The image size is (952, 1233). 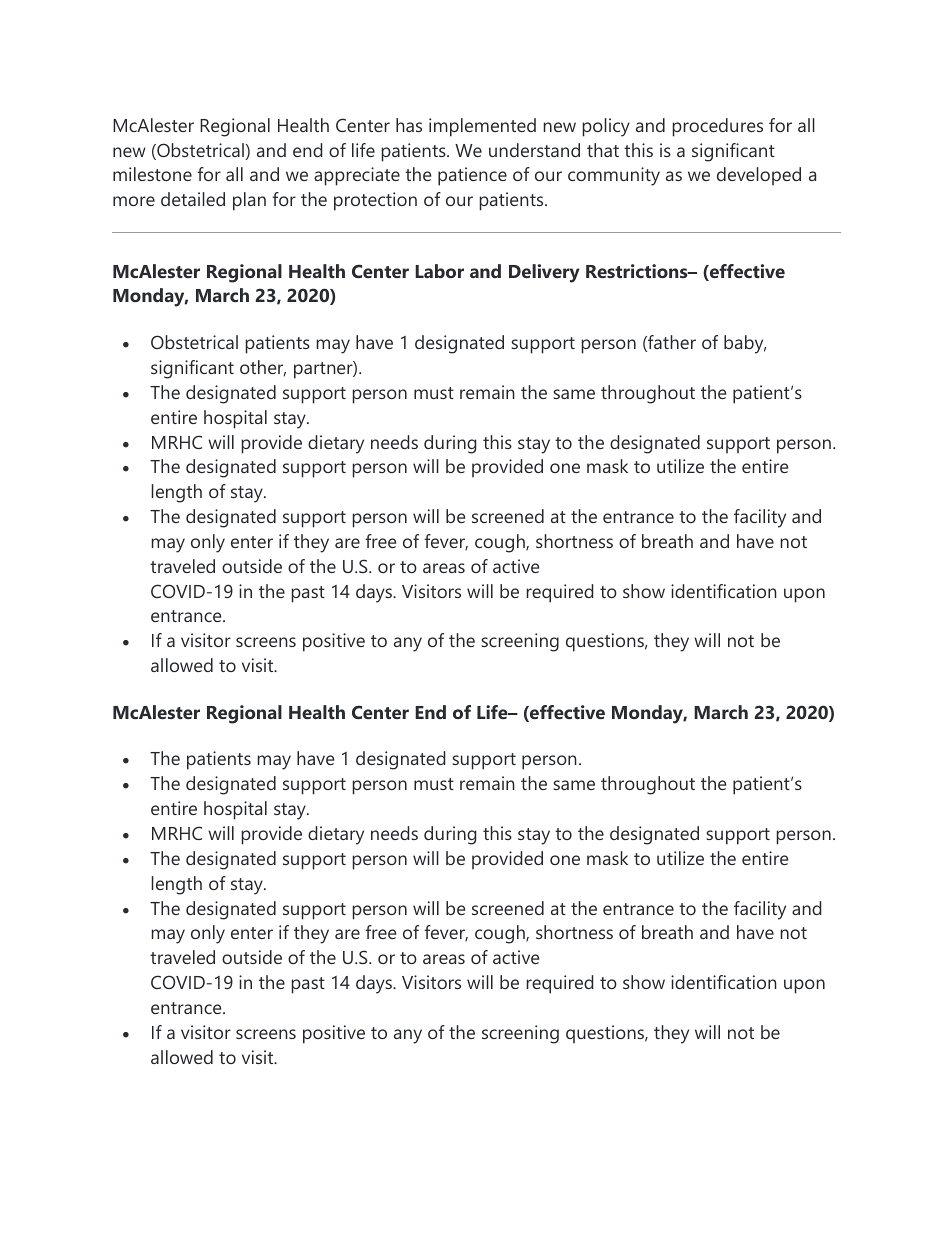 What do you see at coordinates (638, 271) in the page?
I see `Restrictions` at bounding box center [638, 271].
